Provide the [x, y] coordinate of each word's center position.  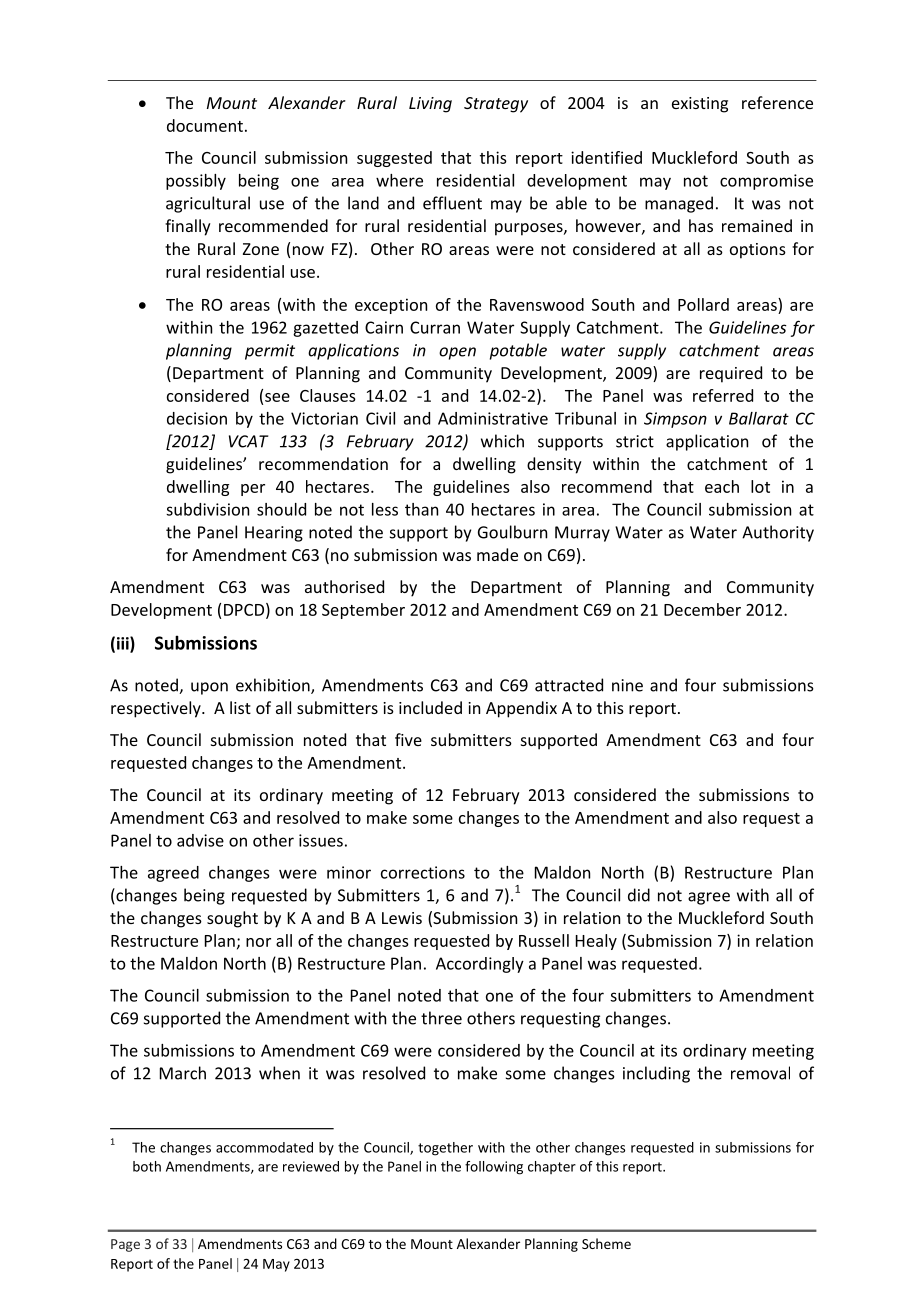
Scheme [606, 1243]
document [205, 125]
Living [430, 105]
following [494, 1168]
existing [700, 105]
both [147, 1166]
